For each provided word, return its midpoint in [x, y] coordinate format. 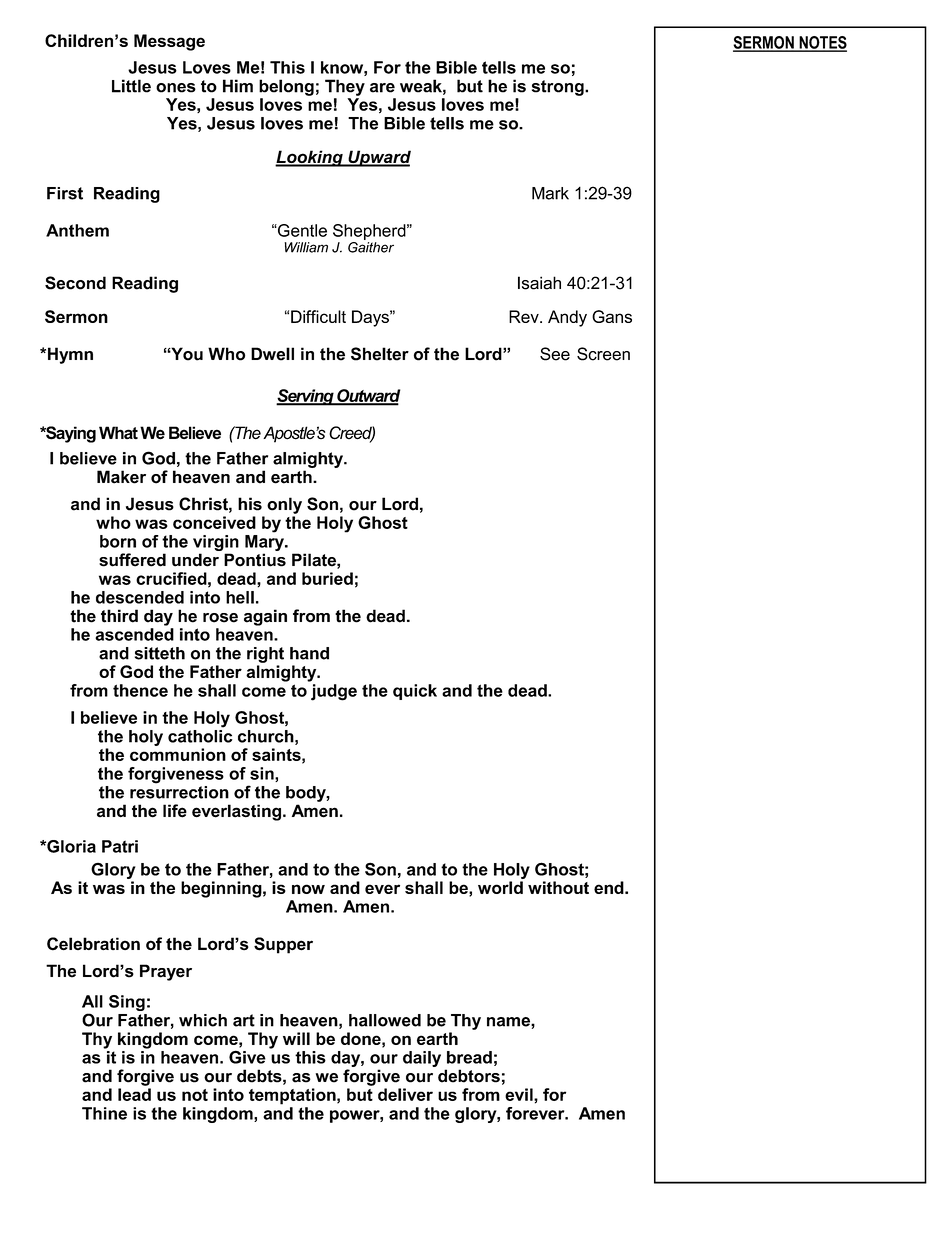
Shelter [380, 354]
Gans [612, 316]
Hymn [69, 355]
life [175, 811]
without [558, 887]
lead [134, 1094]
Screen [603, 354]
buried [327, 578]
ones [176, 88]
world [500, 887]
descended [140, 597]
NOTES [822, 43]
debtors [469, 1076]
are [382, 88]
